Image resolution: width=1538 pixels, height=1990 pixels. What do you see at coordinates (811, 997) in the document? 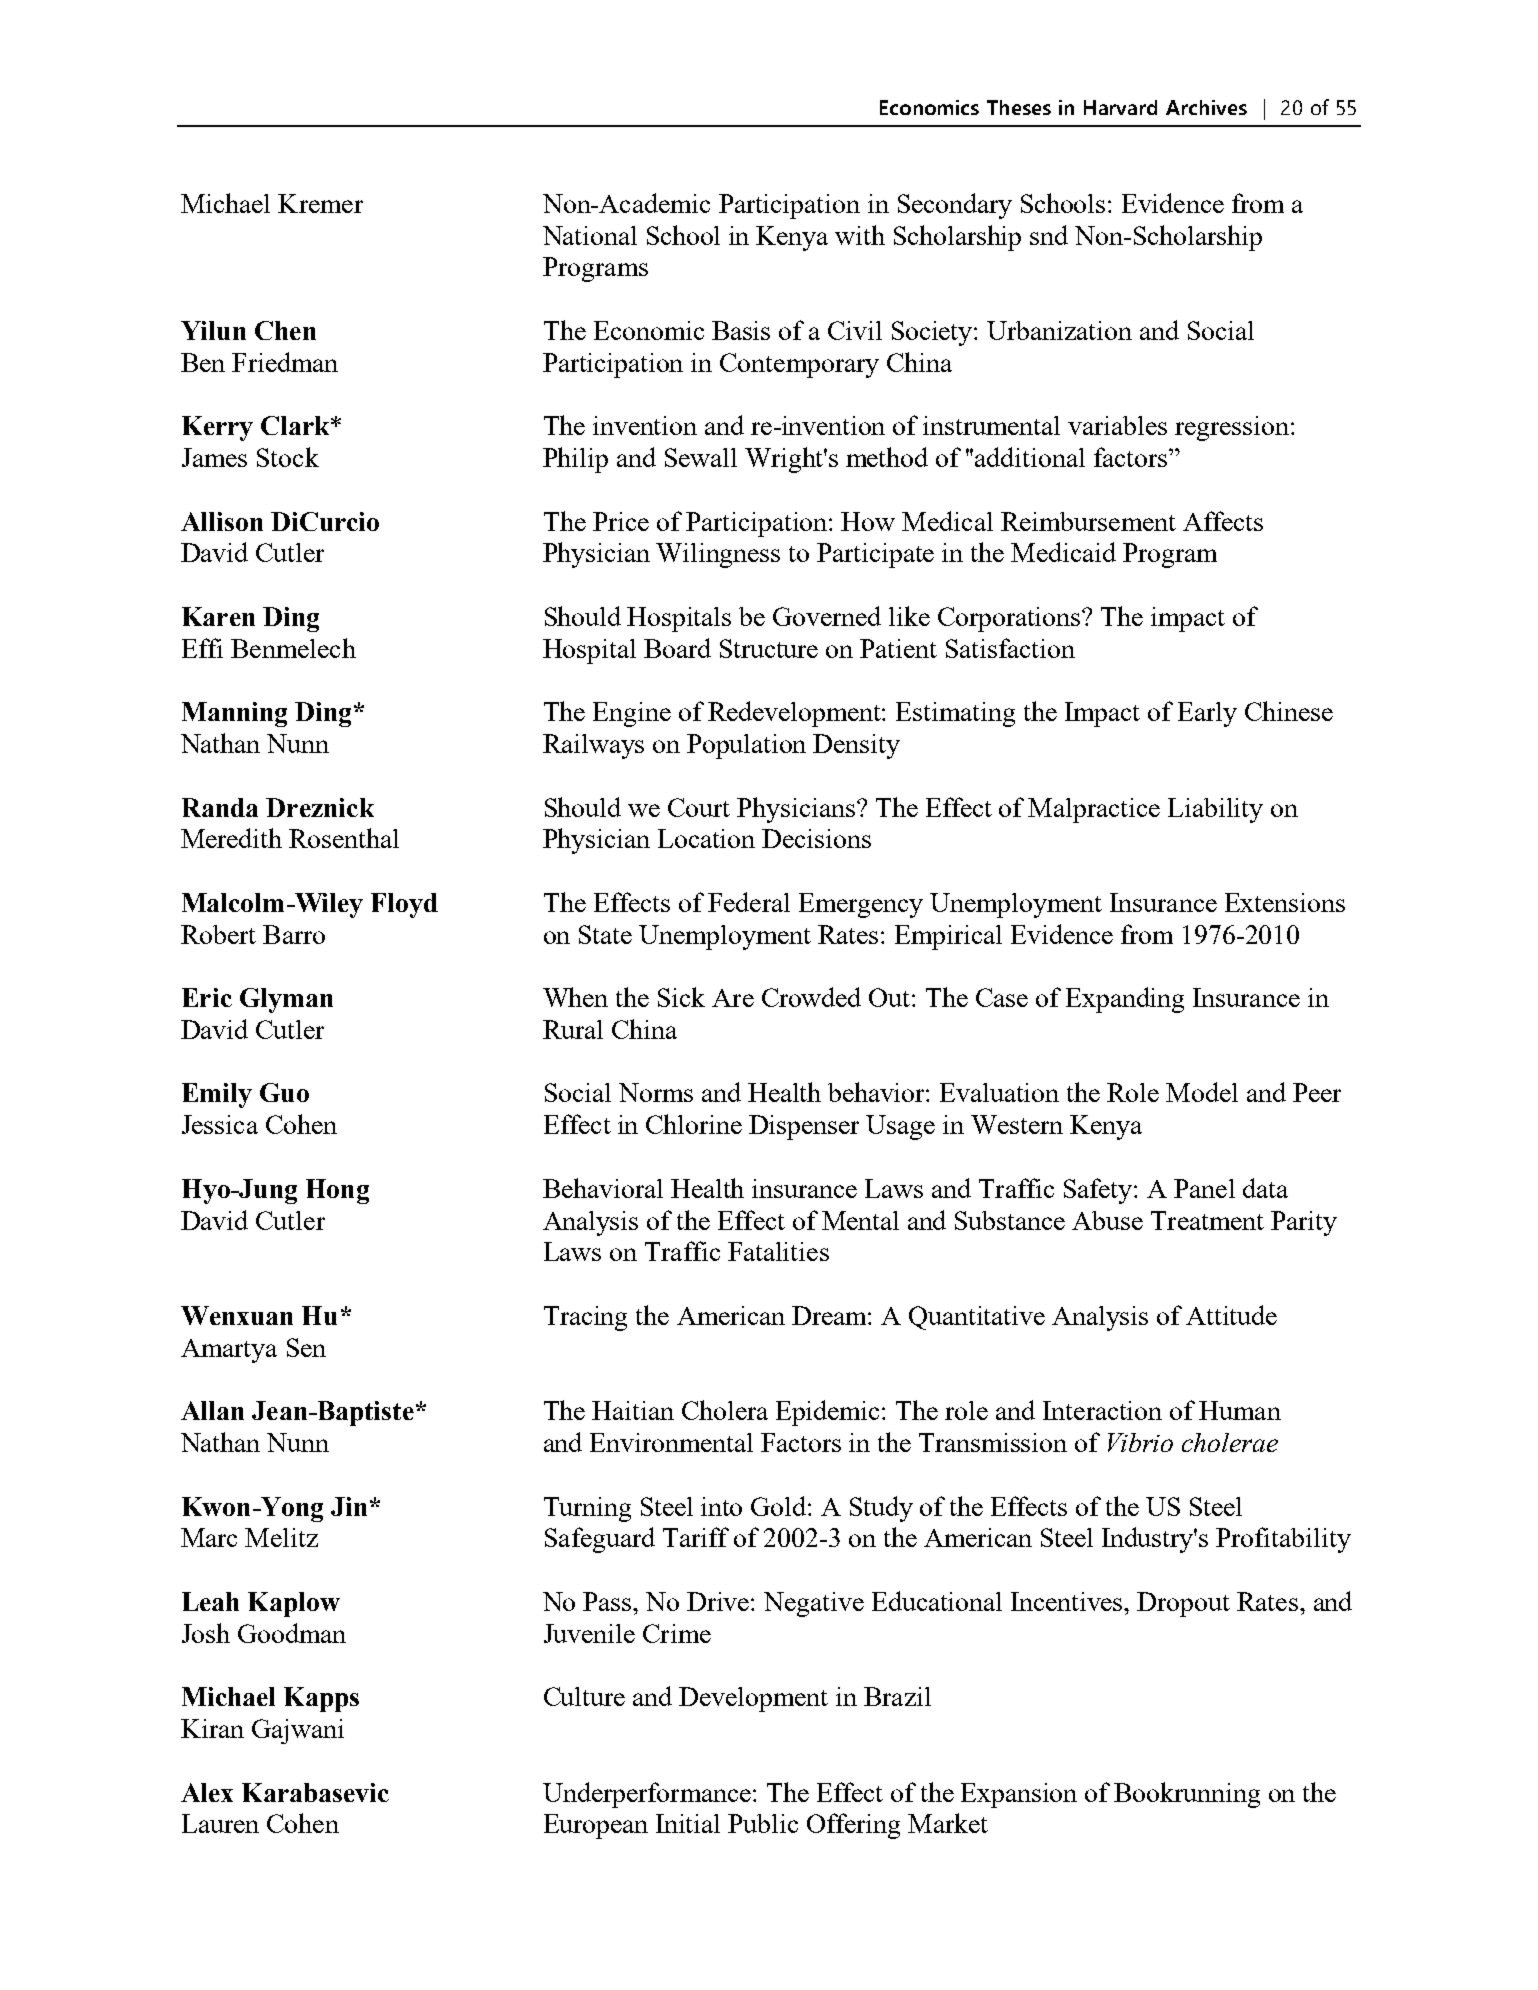
I see `Crowded` at bounding box center [811, 997].
